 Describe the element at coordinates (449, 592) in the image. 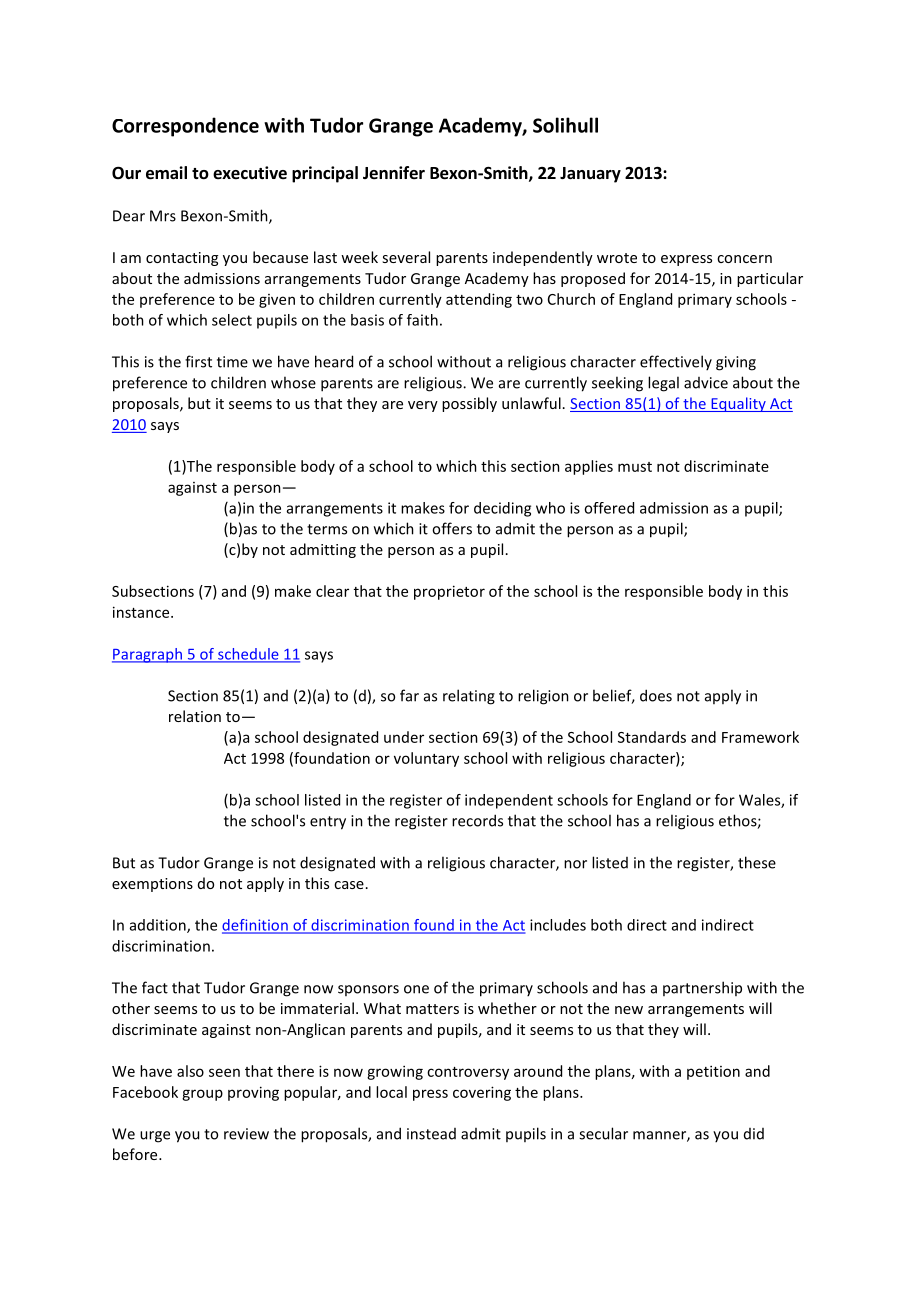

I see `proprietor` at that location.
